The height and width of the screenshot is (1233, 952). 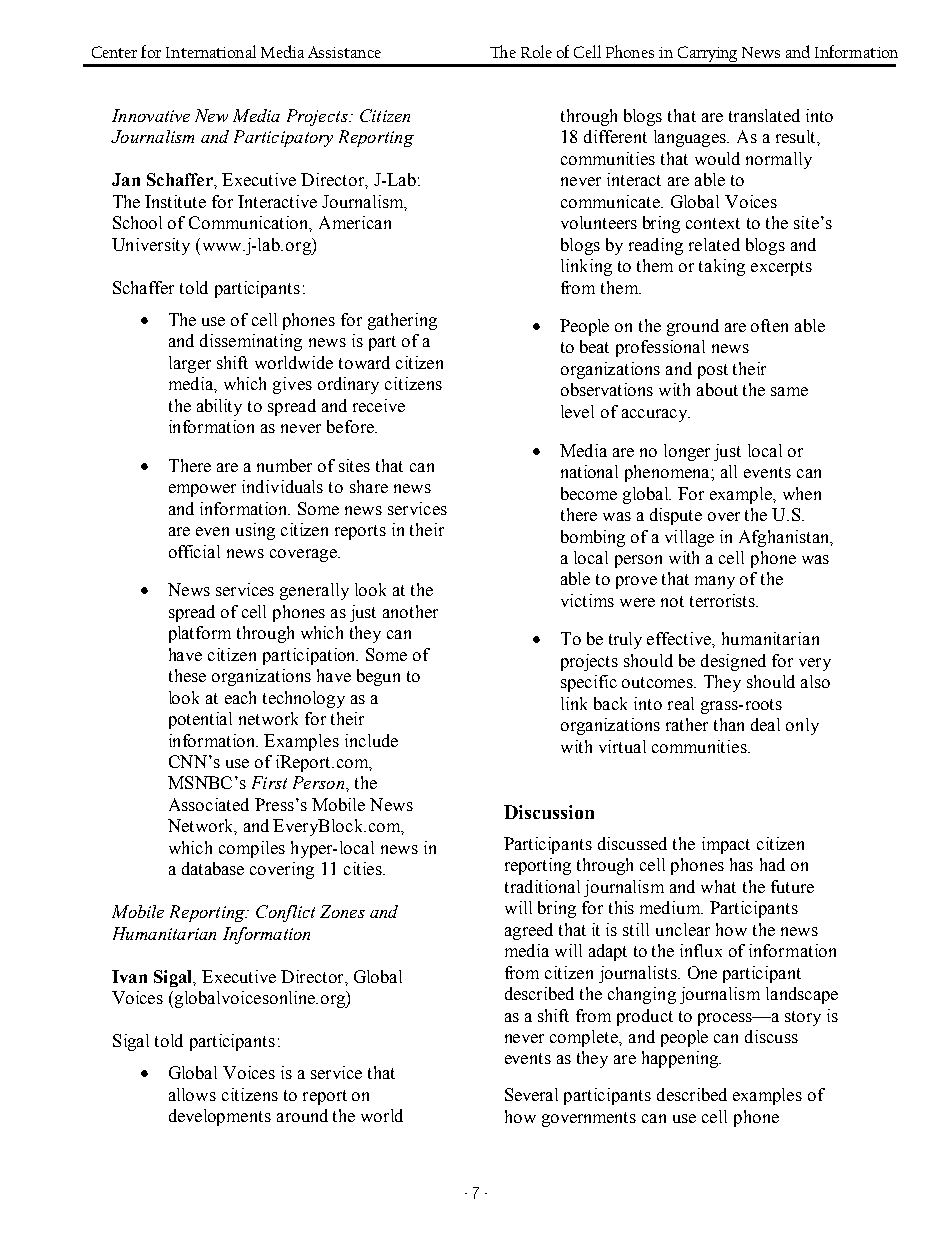 What do you see at coordinates (192, 1094) in the screenshot?
I see `allows` at bounding box center [192, 1094].
